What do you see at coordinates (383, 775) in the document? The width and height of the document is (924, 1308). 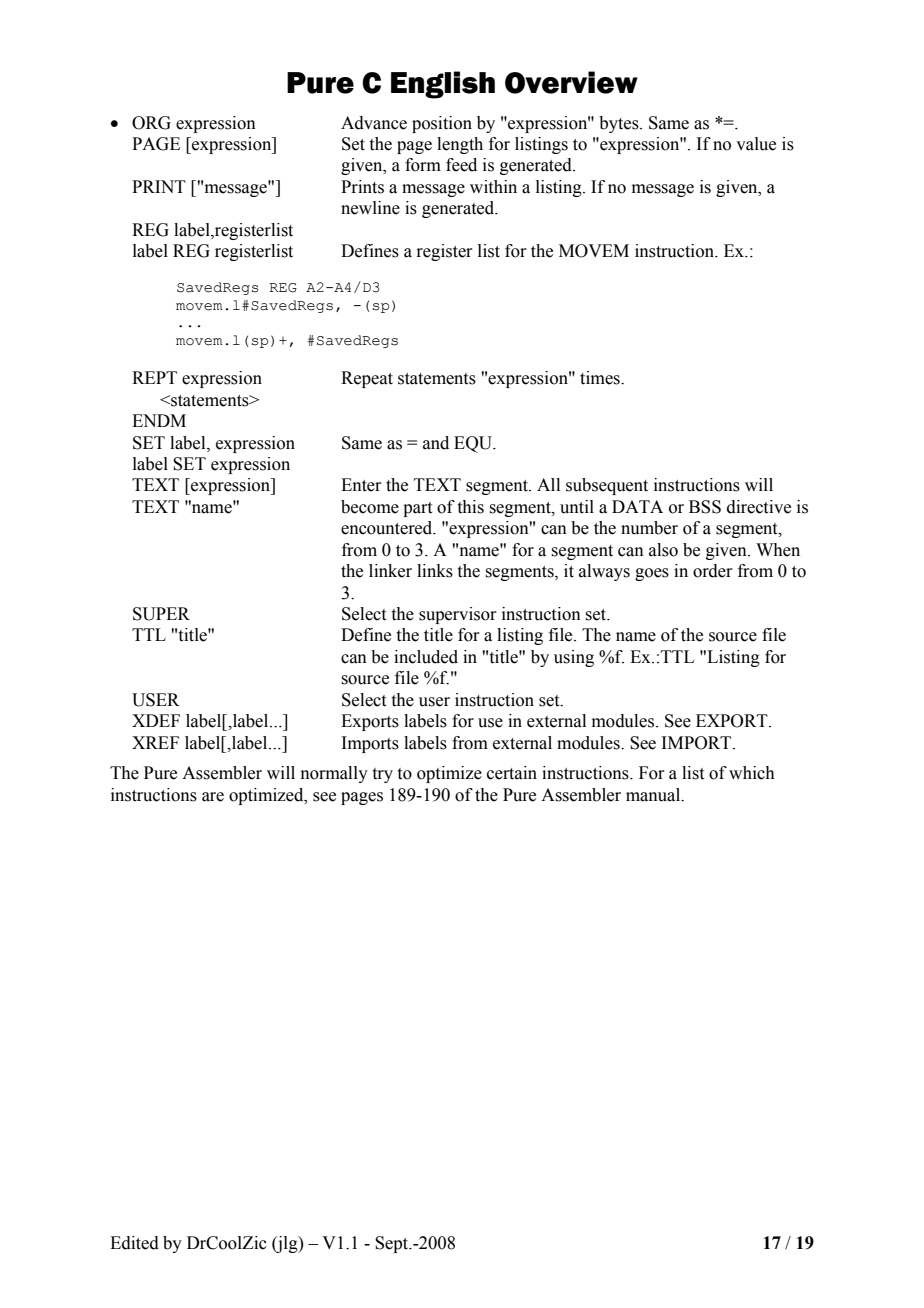 I see `try` at bounding box center [383, 775].
